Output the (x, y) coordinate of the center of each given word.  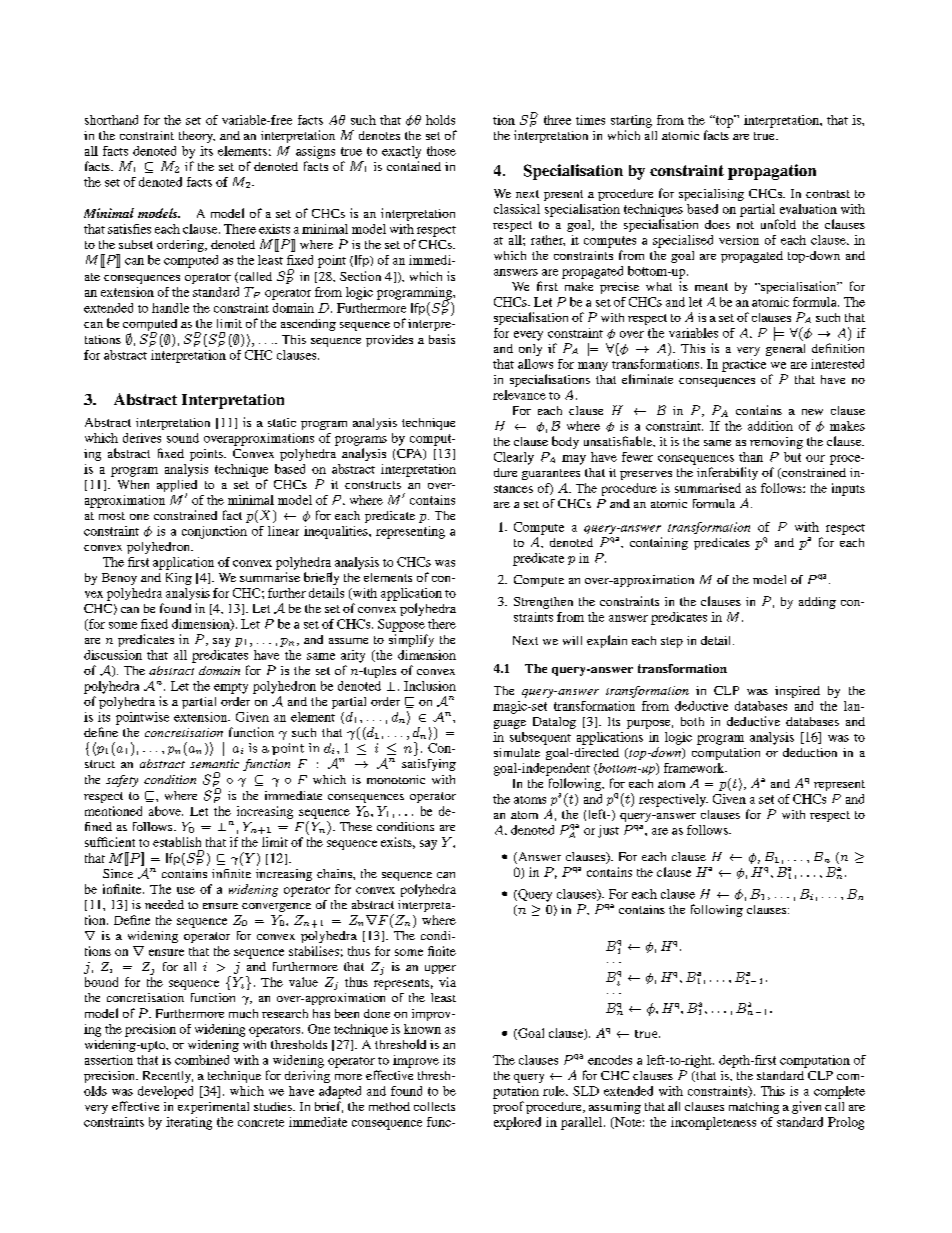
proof (508, 1107)
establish (177, 842)
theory (197, 137)
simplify (411, 640)
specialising (711, 195)
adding (817, 603)
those (441, 151)
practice (744, 365)
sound (183, 438)
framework (695, 768)
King (179, 579)
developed (165, 1092)
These (356, 826)
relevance (519, 395)
